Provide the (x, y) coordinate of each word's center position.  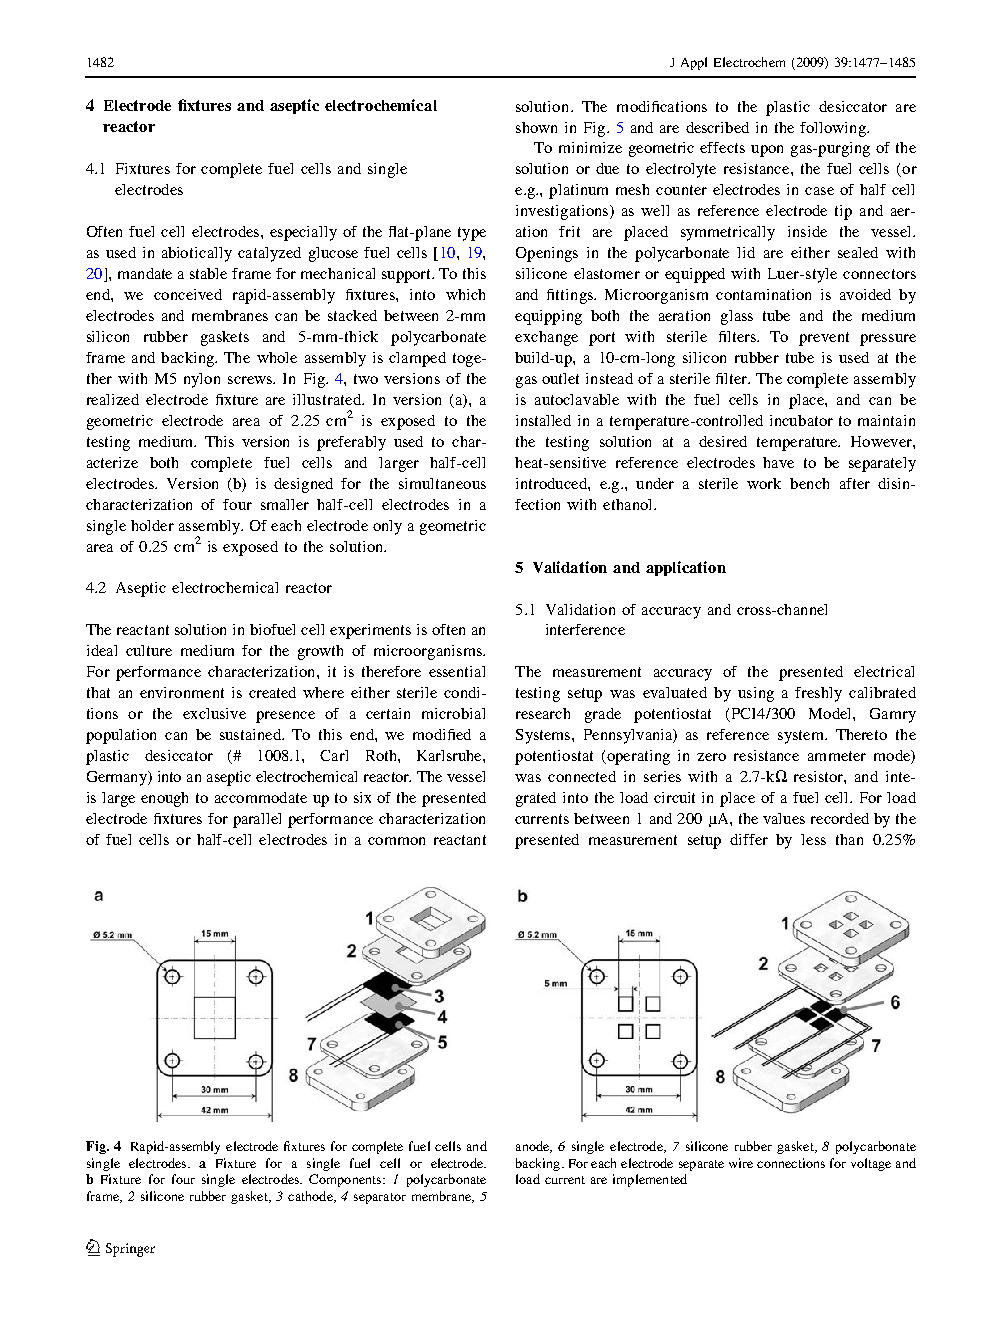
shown (536, 127)
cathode (311, 1197)
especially (303, 233)
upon (767, 151)
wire (741, 1163)
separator (380, 1198)
